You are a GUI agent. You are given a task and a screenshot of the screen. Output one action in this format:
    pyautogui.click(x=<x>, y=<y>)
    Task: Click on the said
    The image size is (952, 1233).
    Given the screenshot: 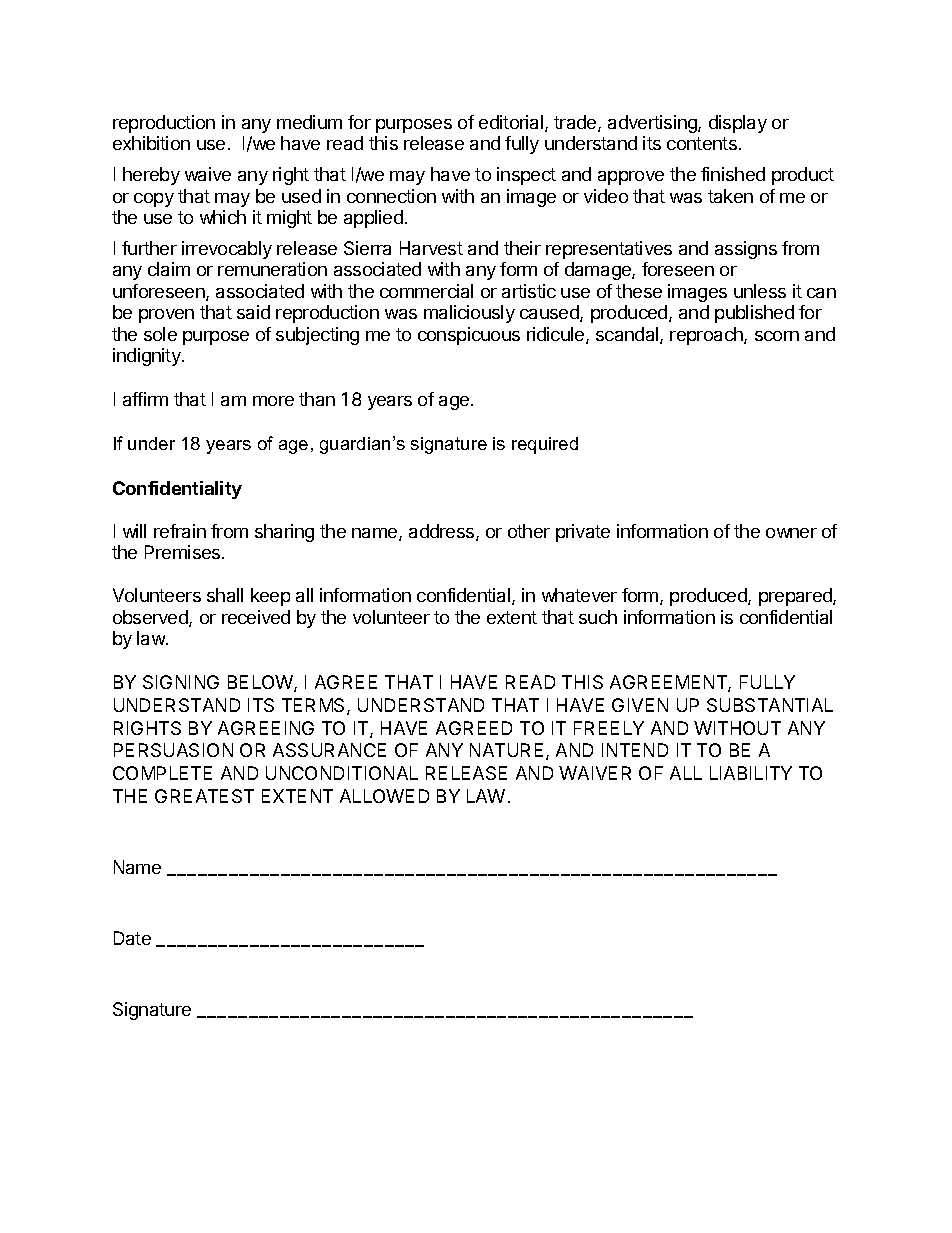 What is the action you would take?
    pyautogui.click(x=253, y=312)
